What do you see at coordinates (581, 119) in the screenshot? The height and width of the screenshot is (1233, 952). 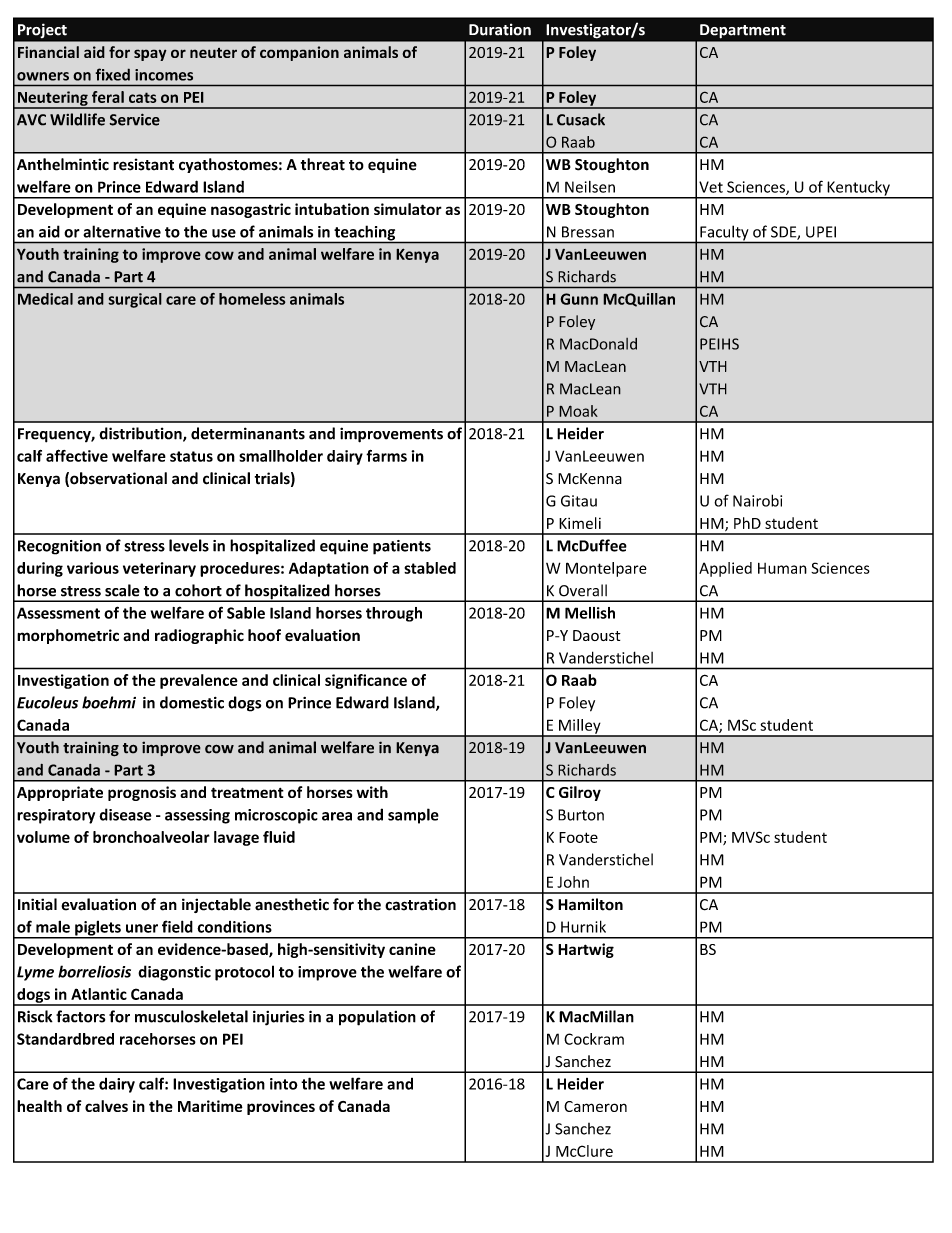 I see `Cusack` at bounding box center [581, 119].
